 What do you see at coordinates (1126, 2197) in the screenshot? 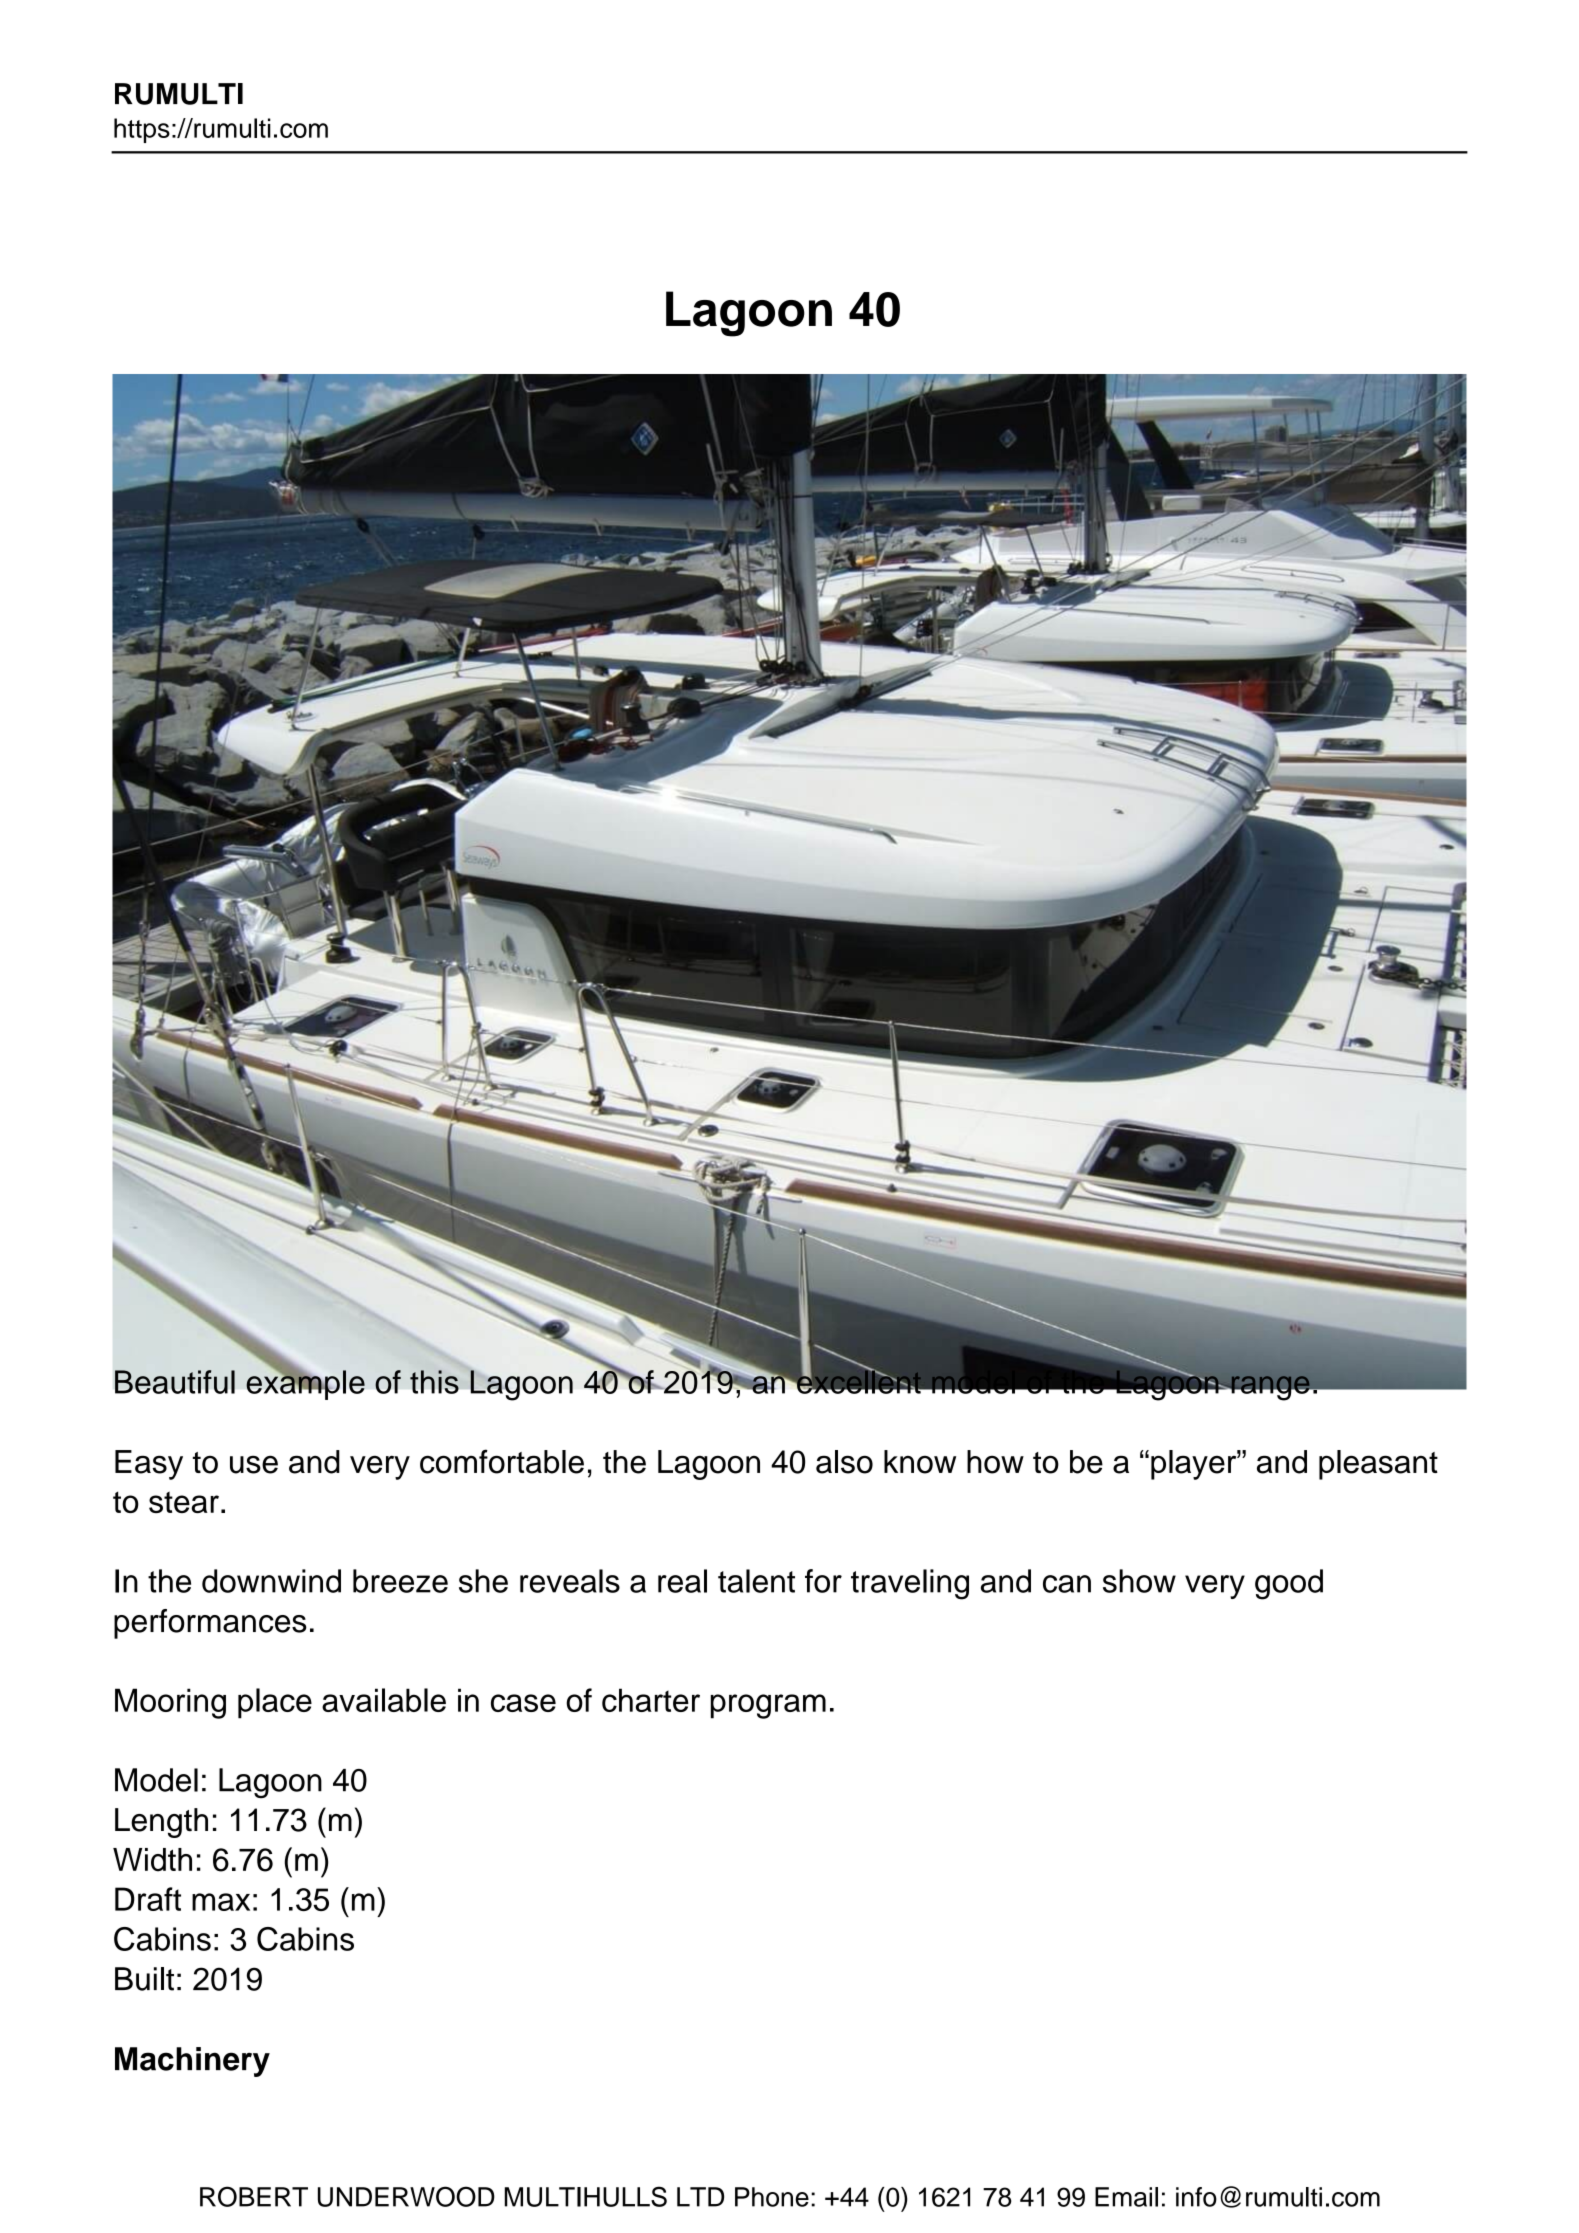
I see `Email` at bounding box center [1126, 2197].
